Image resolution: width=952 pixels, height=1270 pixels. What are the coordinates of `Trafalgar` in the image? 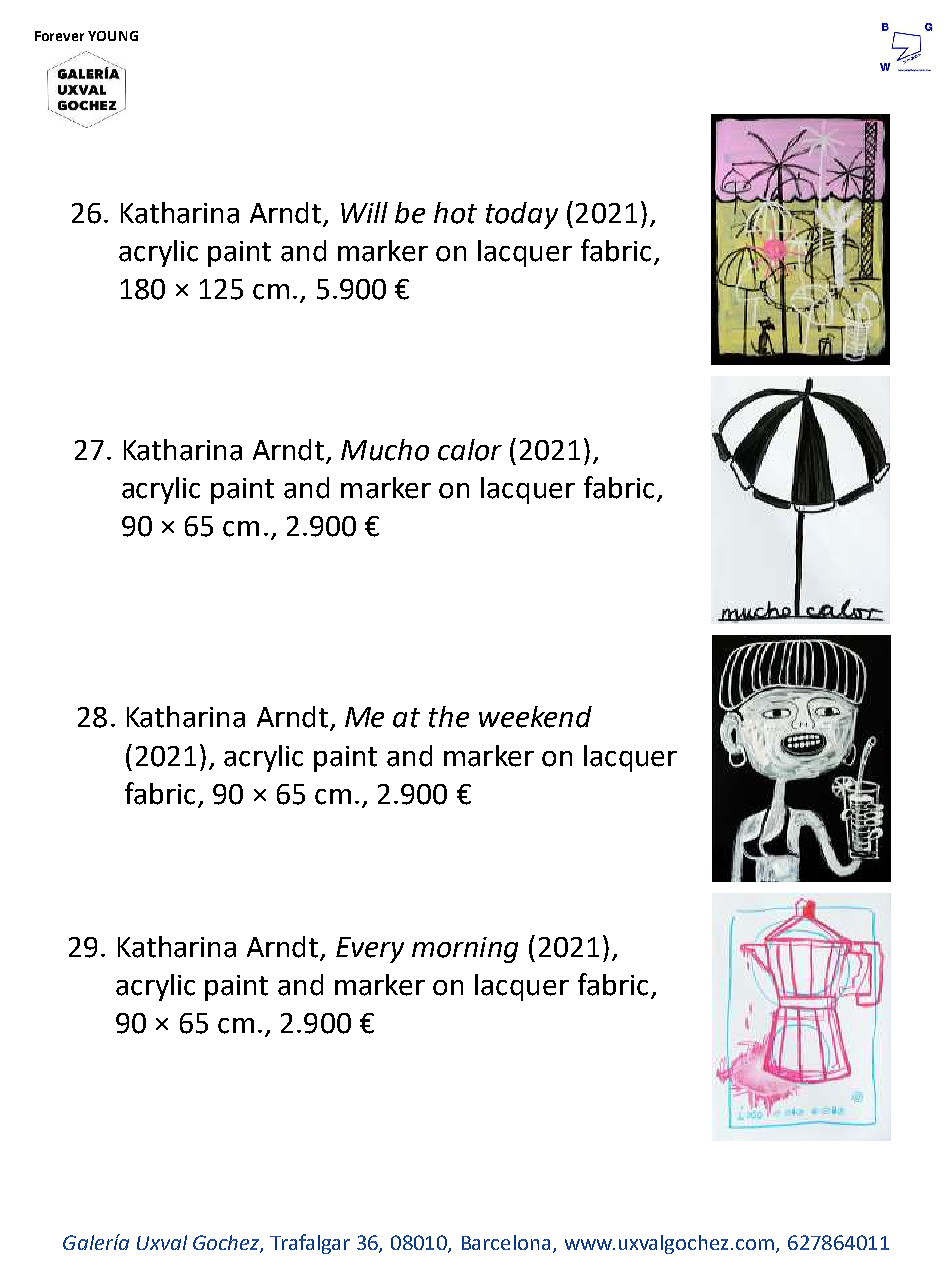 It's located at (310, 1244).
